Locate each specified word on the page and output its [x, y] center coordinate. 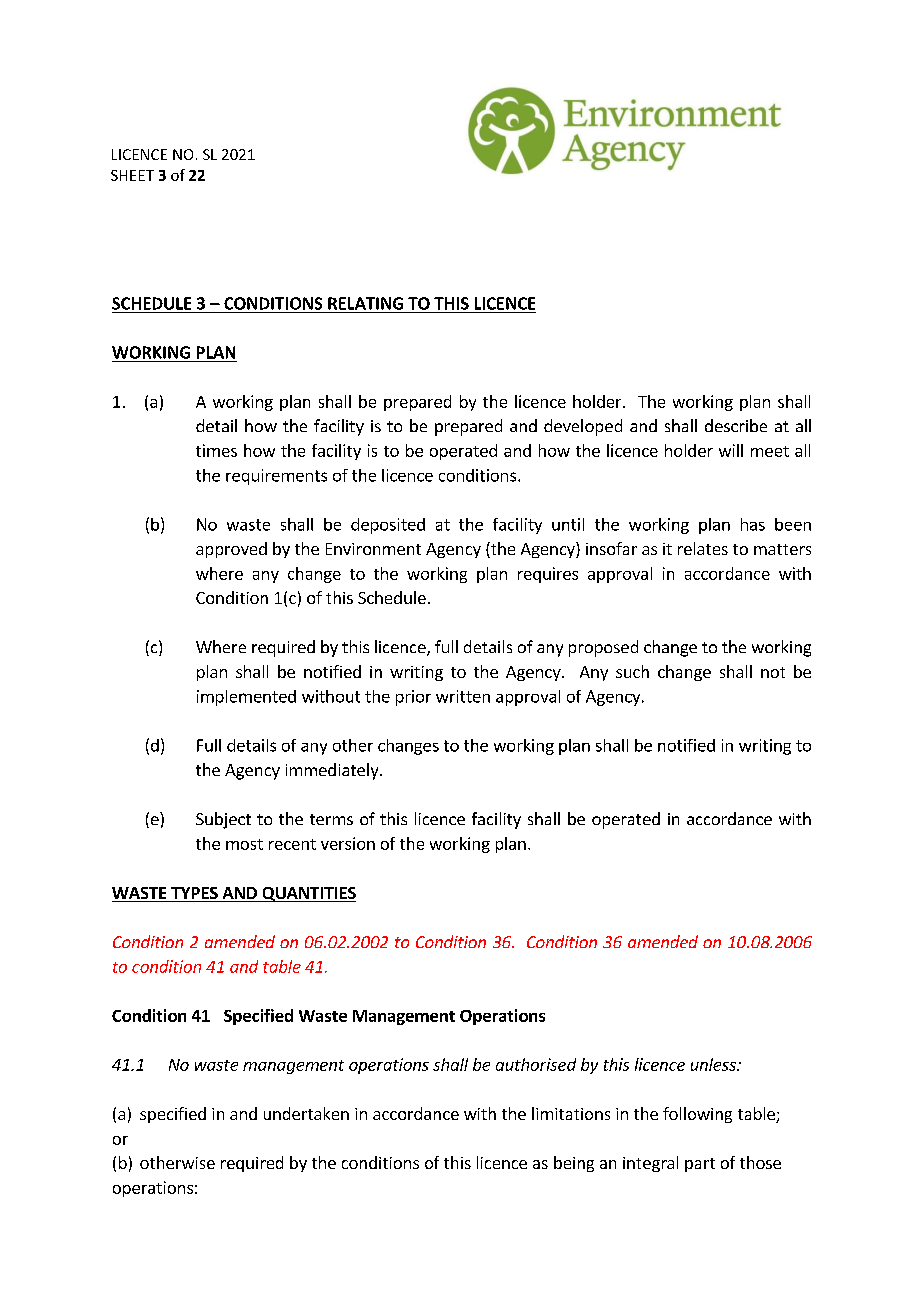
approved [231, 550]
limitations [571, 1113]
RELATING [365, 303]
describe [736, 425]
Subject [223, 820]
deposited [388, 526]
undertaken [306, 1113]
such [632, 671]
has [753, 524]
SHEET [132, 175]
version [348, 843]
